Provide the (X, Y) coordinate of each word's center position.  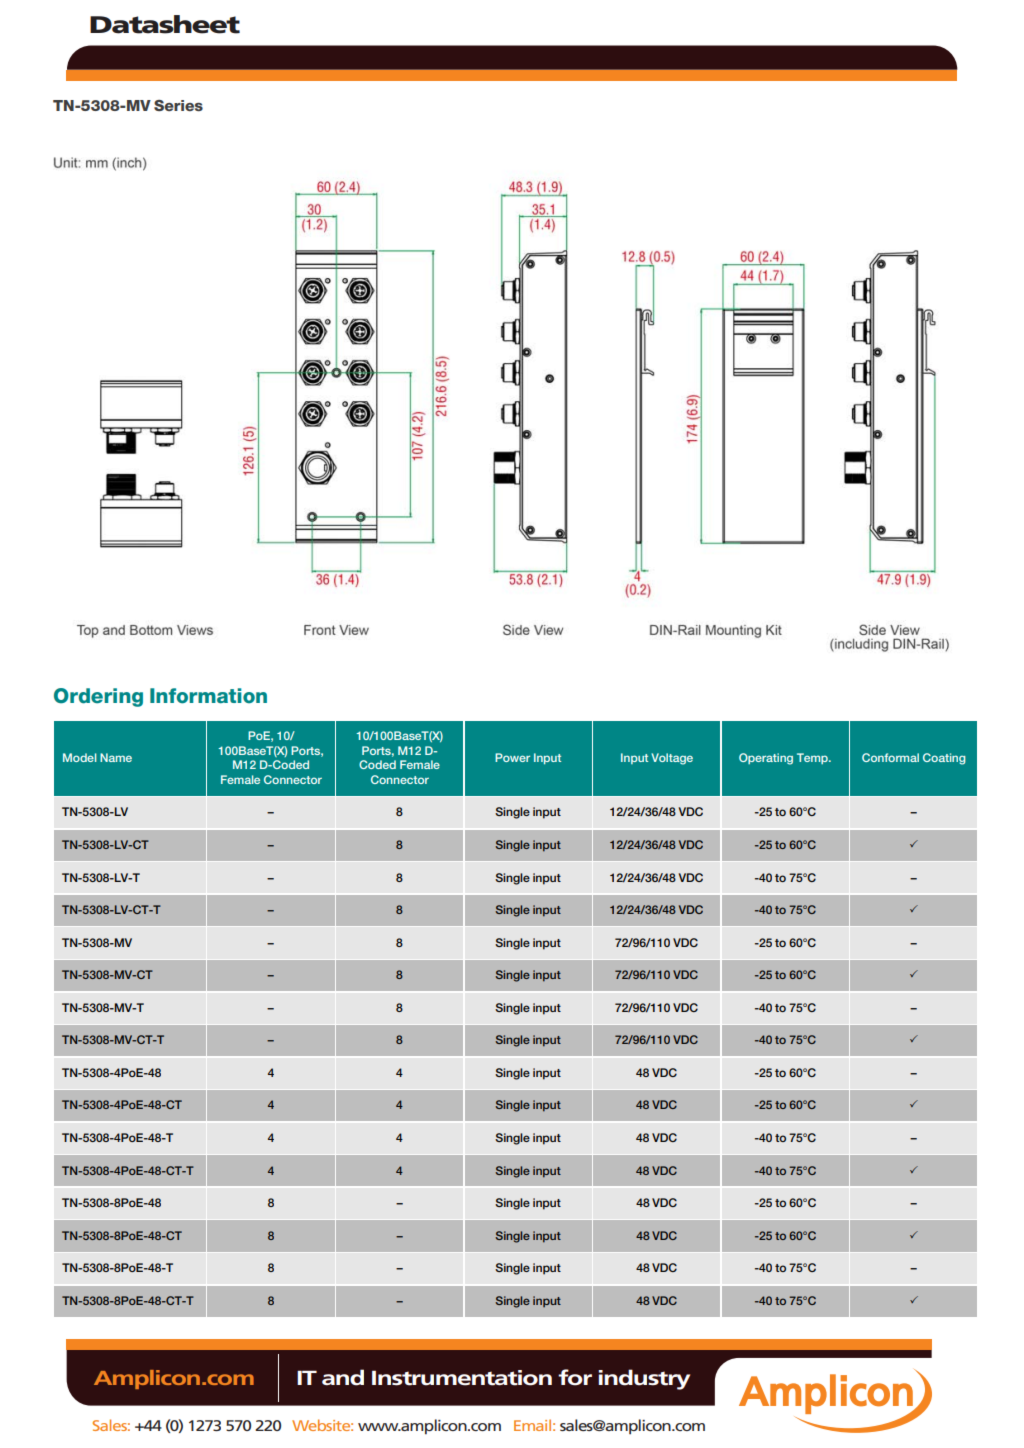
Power (512, 757)
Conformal (890, 757)
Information (208, 696)
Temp (813, 758)
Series (178, 105)
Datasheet (165, 24)
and (343, 1377)
